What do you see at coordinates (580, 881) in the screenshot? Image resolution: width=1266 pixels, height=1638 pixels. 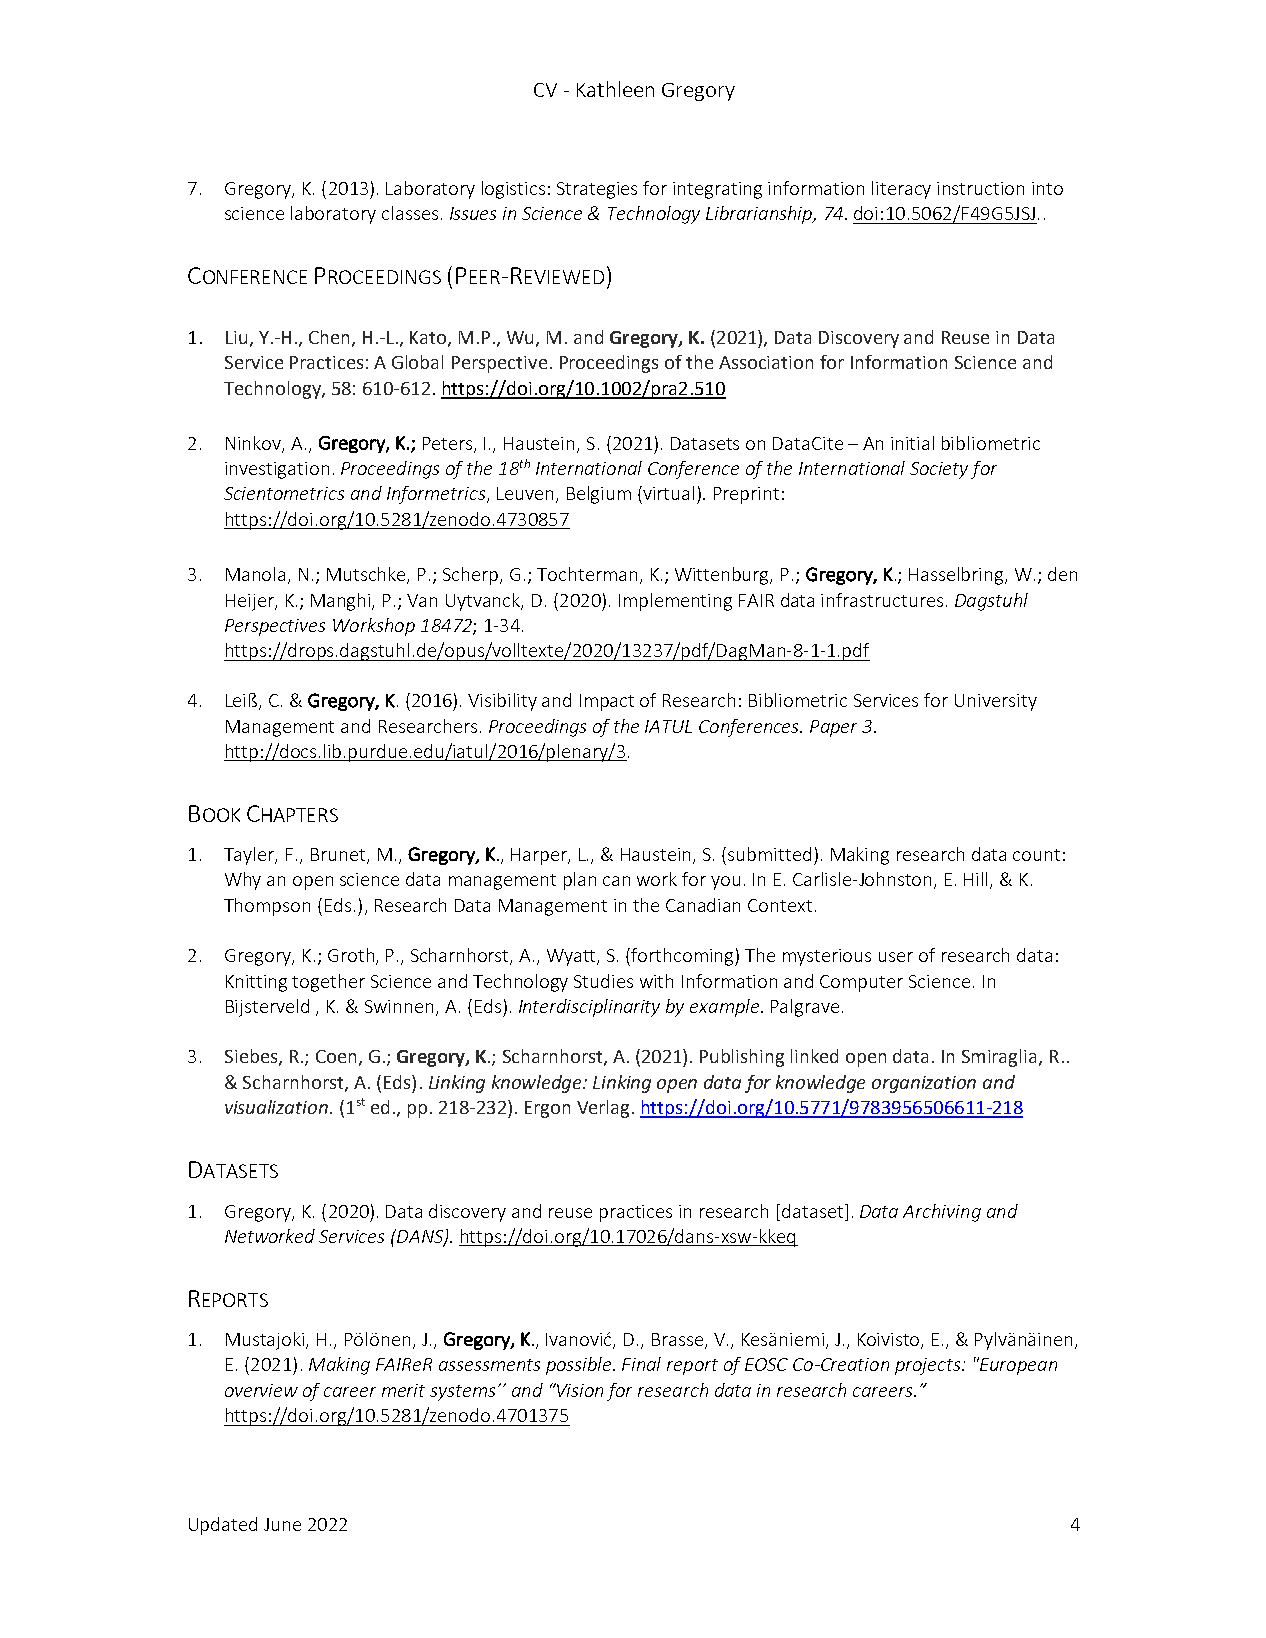 I see `plan` at bounding box center [580, 881].
